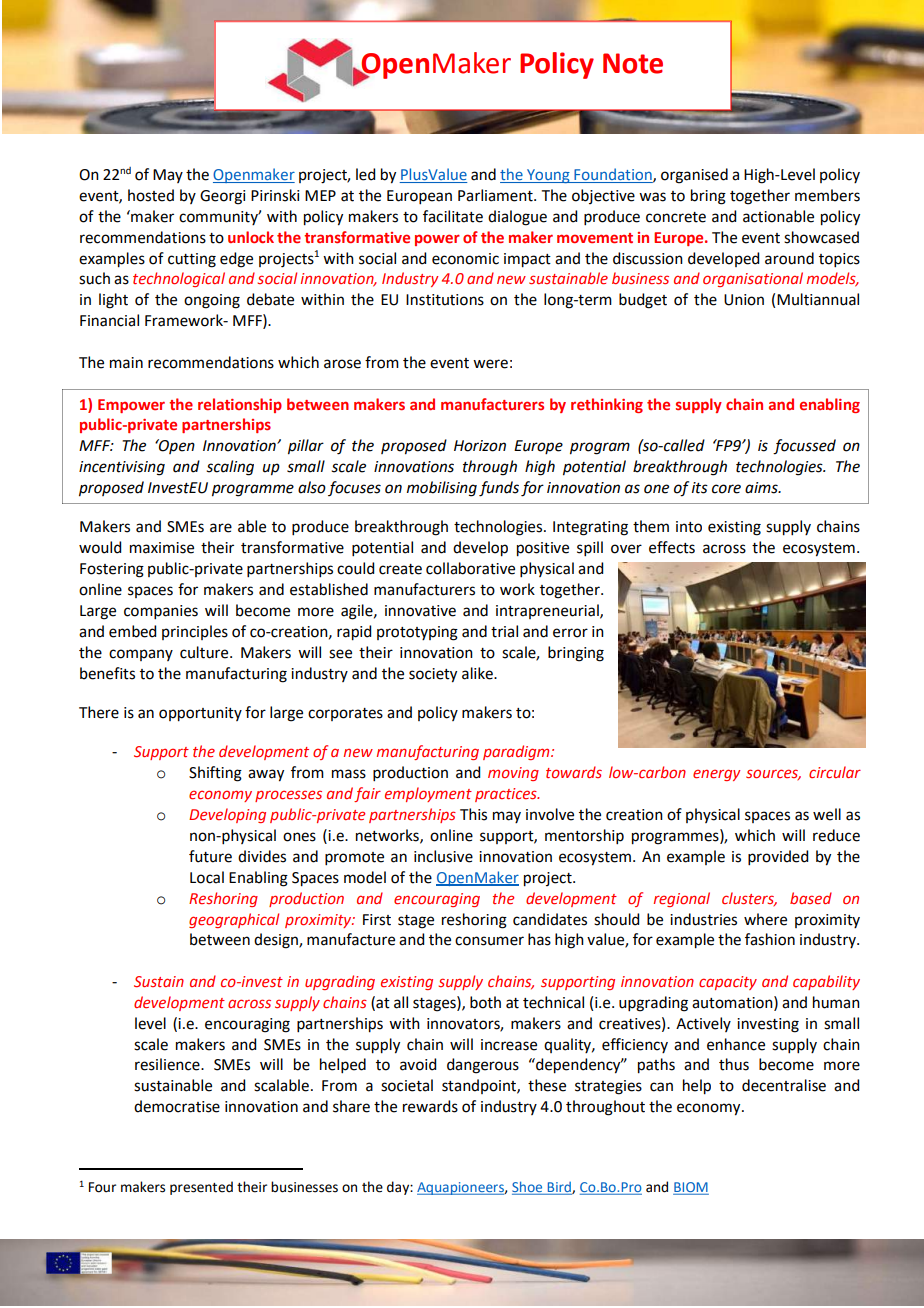 The width and height of the screenshot is (924, 1308). Describe the element at coordinates (694, 176) in the screenshot. I see `organised` at that location.
